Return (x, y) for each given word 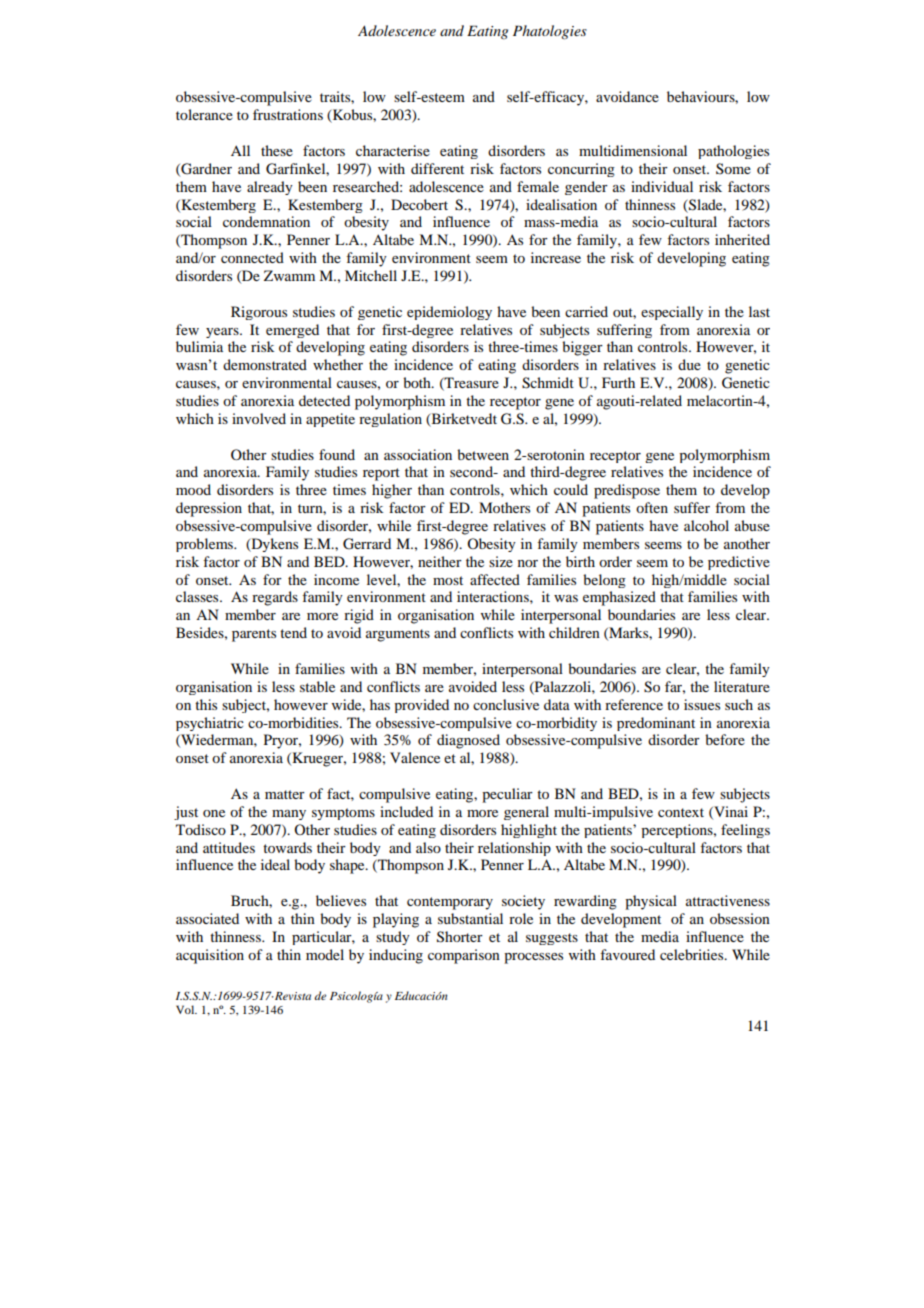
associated (207, 918)
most (448, 580)
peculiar (507, 795)
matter (285, 794)
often (652, 507)
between (483, 454)
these (277, 150)
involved (259, 418)
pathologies (733, 152)
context (681, 812)
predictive (739, 563)
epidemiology (449, 313)
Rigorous (259, 313)
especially (672, 313)
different (437, 168)
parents (254, 635)
